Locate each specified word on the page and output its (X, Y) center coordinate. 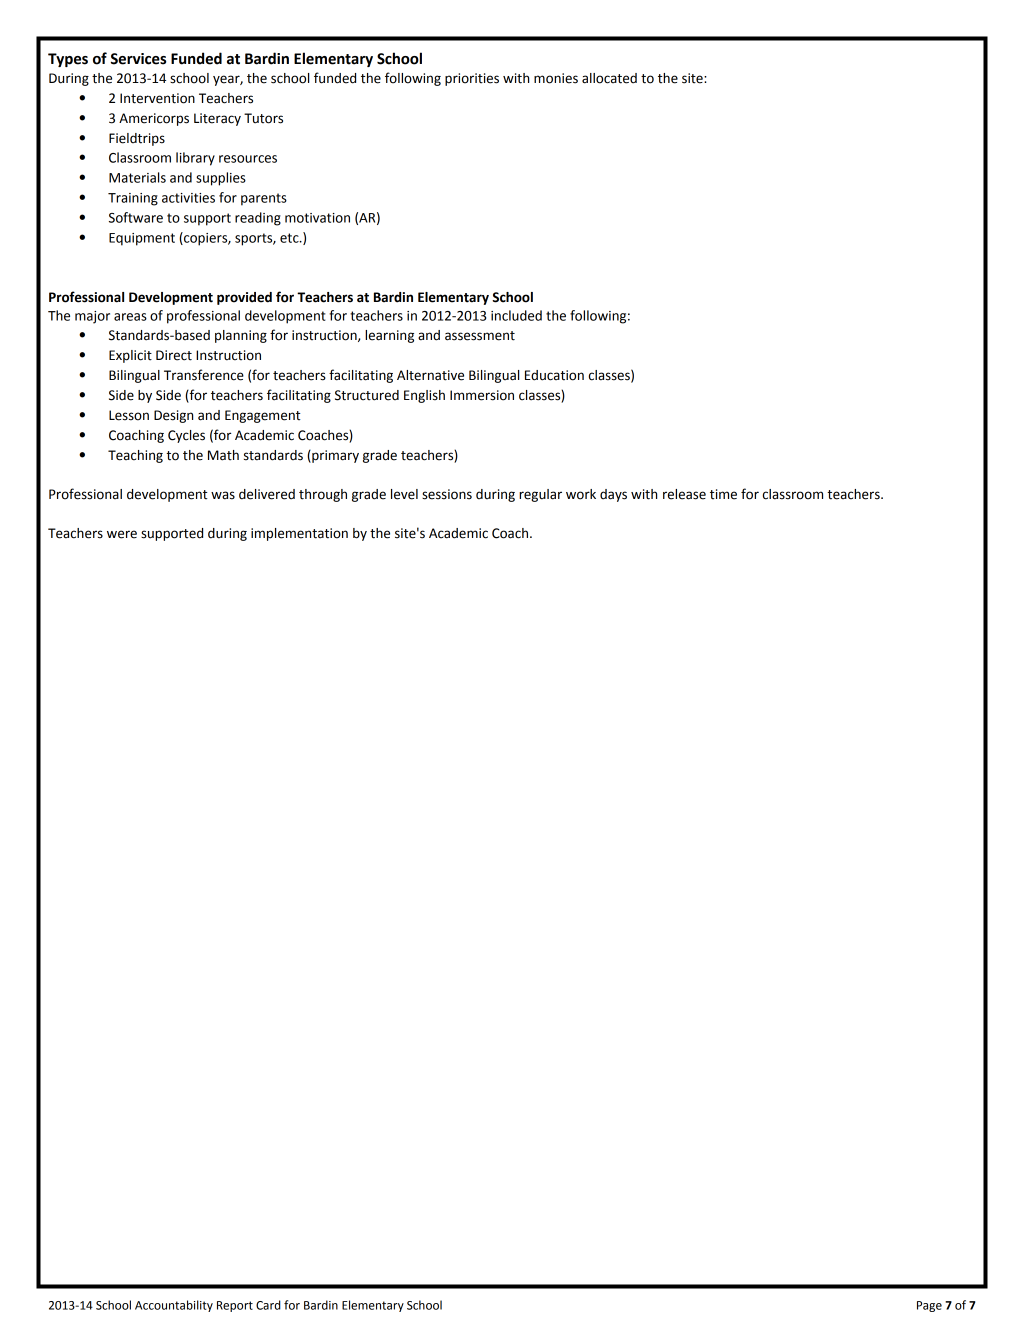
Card (268, 1305)
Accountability (174, 1306)
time (723, 494)
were (122, 534)
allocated (609, 78)
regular (540, 495)
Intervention (157, 98)
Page (929, 1306)
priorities (472, 79)
